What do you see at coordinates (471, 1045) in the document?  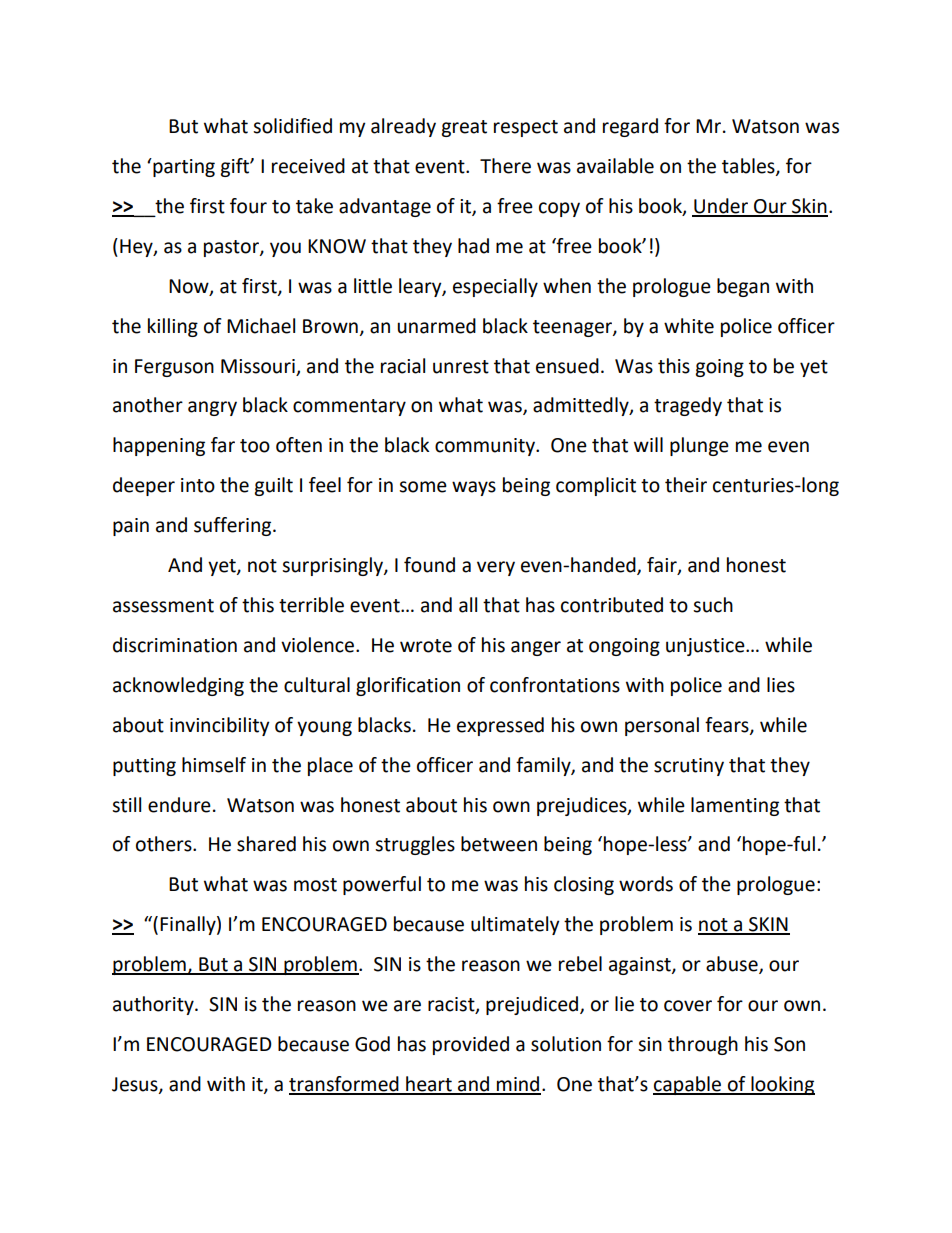 I see `provided` at bounding box center [471, 1045].
